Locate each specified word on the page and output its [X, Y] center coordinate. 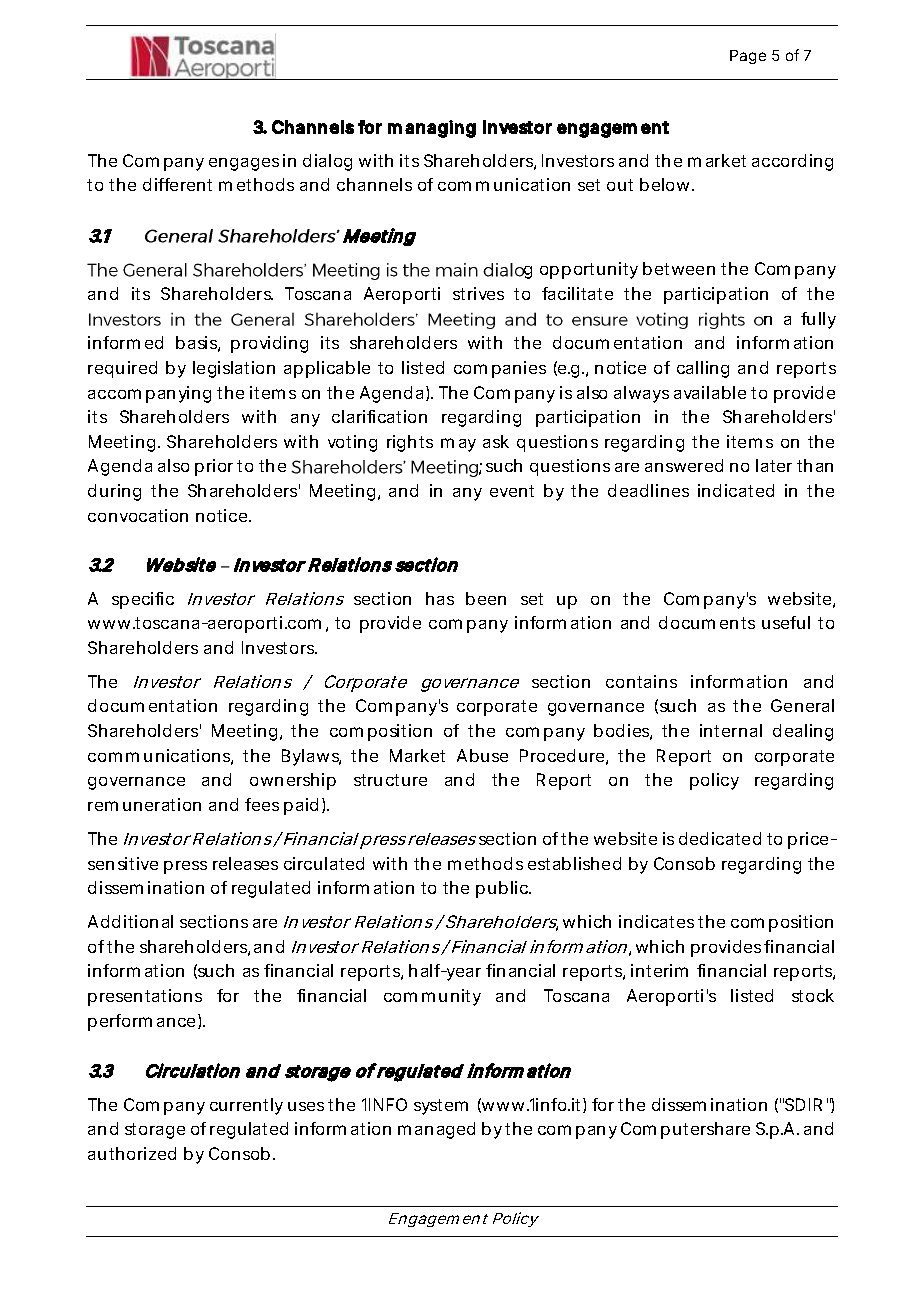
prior [214, 467]
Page [748, 57]
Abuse [482, 755]
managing [432, 129]
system [441, 1107]
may [458, 445]
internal [731, 730]
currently [246, 1106]
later [774, 465]
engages [244, 164]
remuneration [144, 804]
